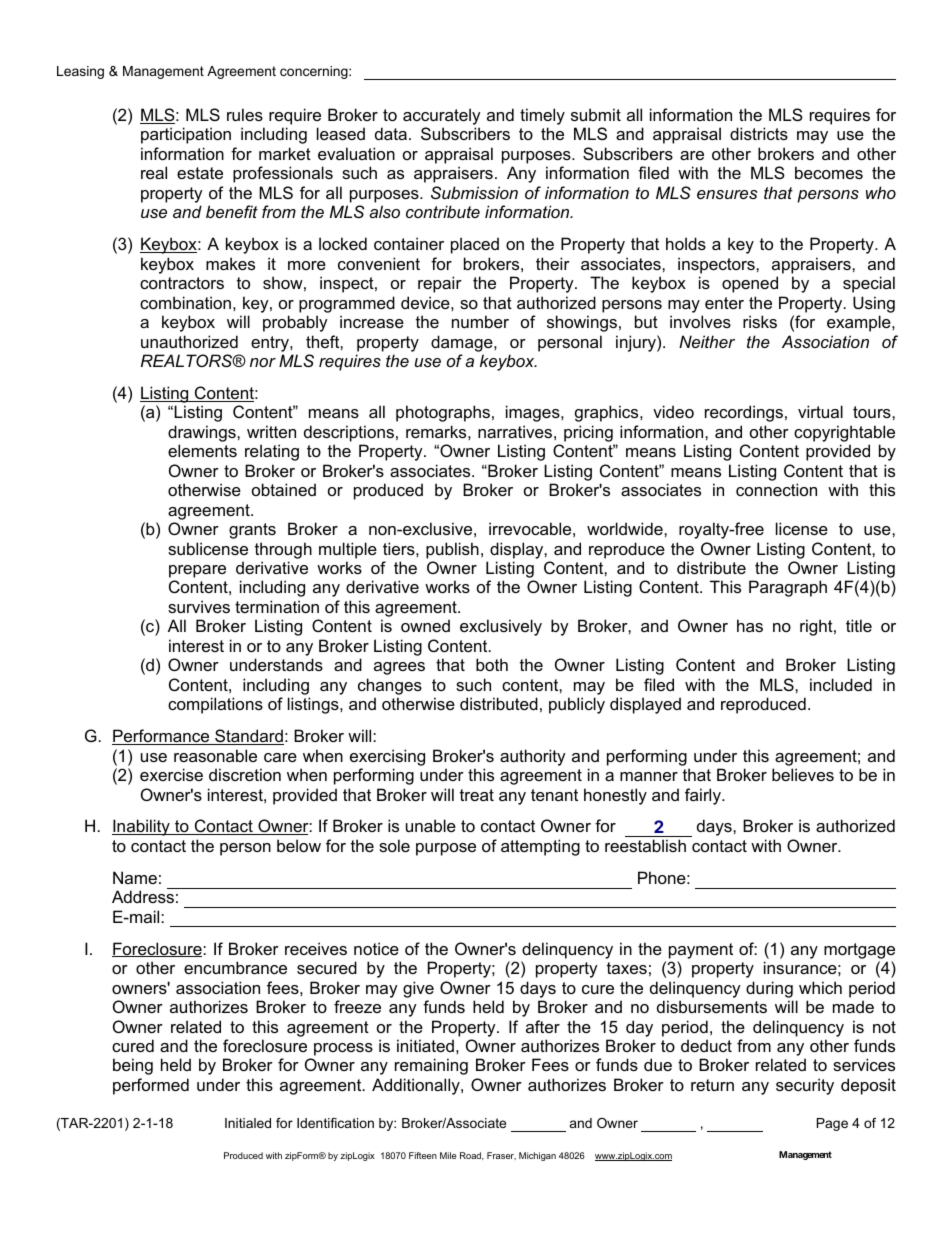 Image resolution: width=952 pixels, height=1233 pixels. Describe the element at coordinates (463, 343) in the image. I see `damage` at that location.
